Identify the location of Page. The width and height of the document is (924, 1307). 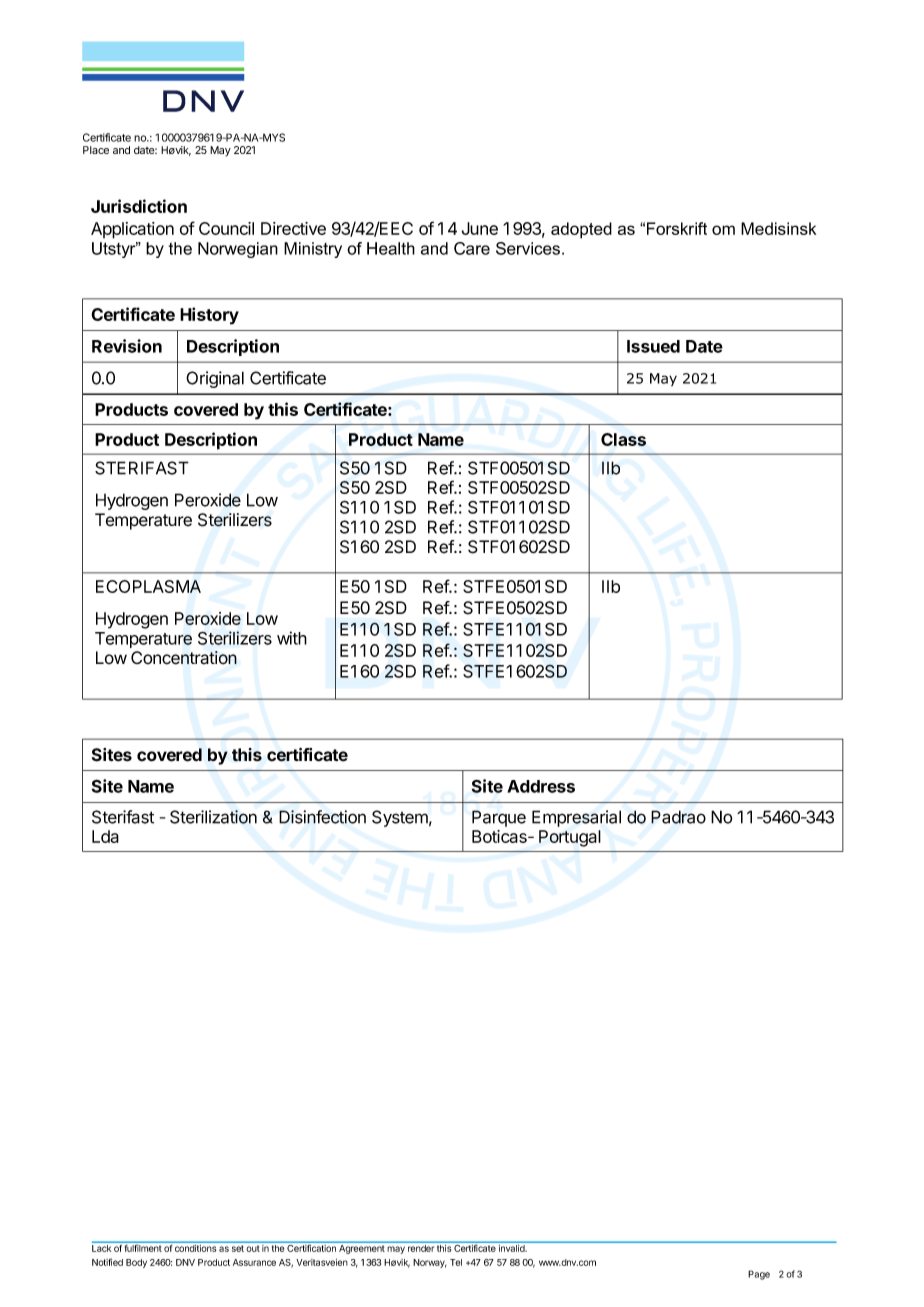
(759, 1275).
